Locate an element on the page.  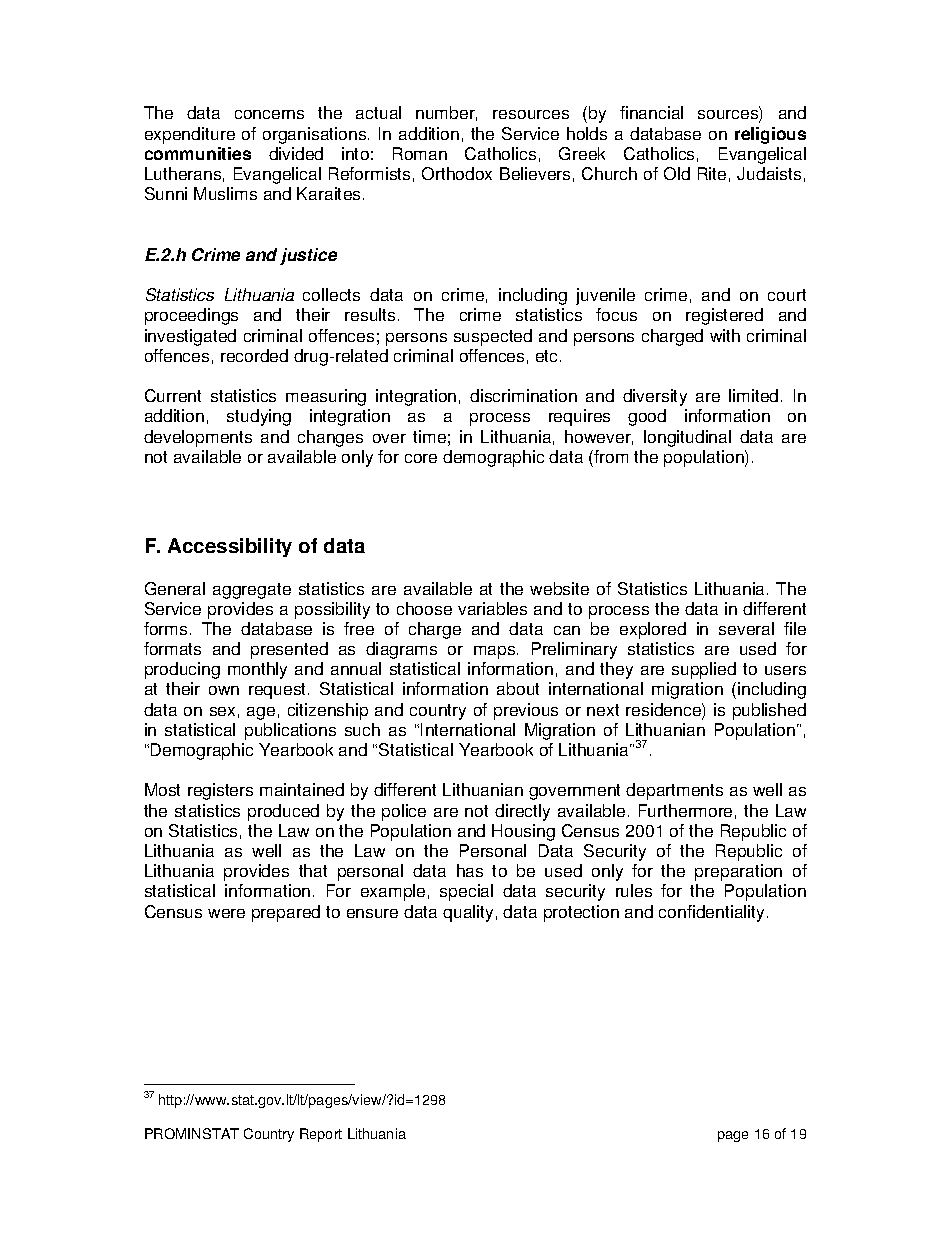
aggregate is located at coordinates (252, 591).
